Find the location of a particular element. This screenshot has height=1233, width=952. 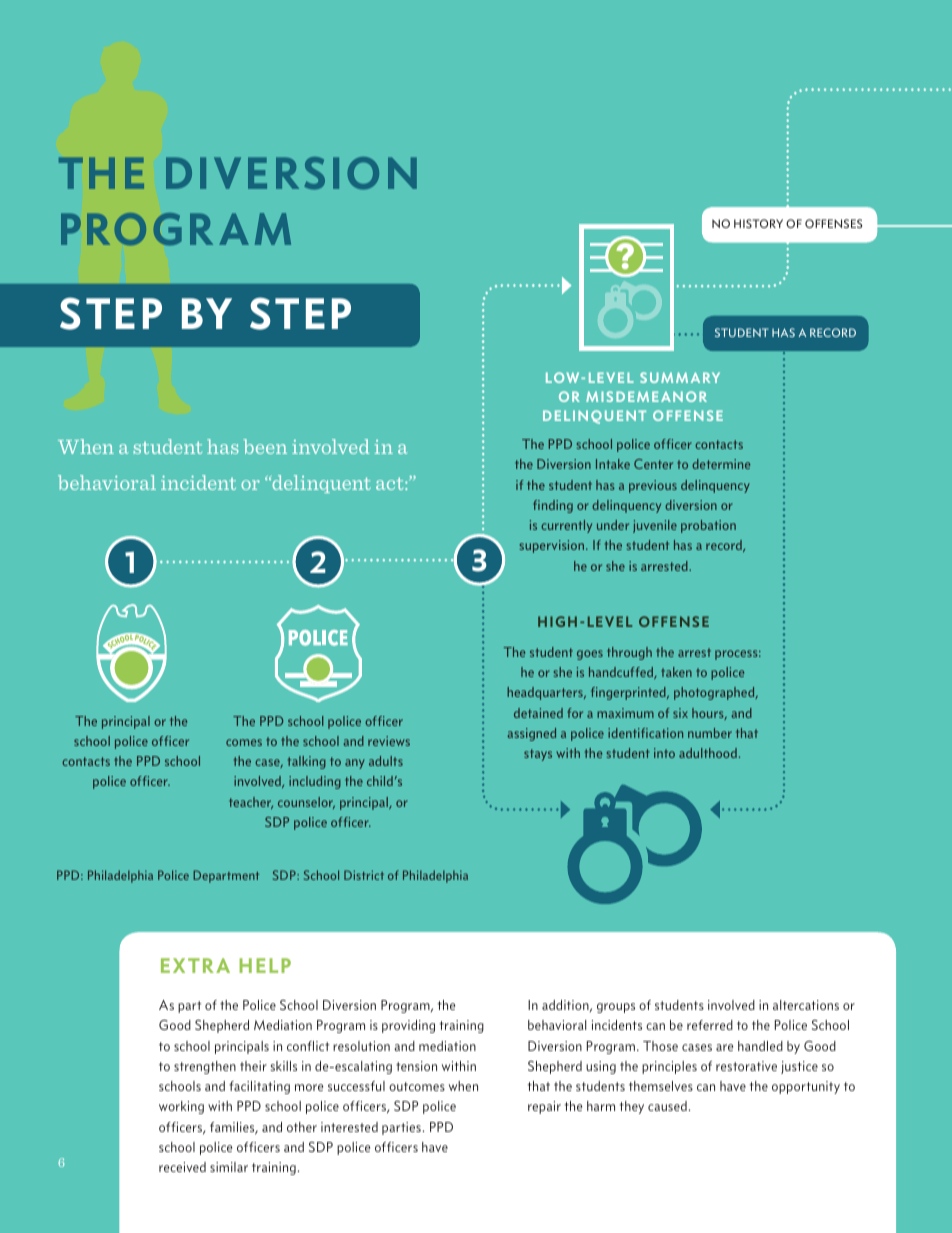

currently is located at coordinates (566, 526).
